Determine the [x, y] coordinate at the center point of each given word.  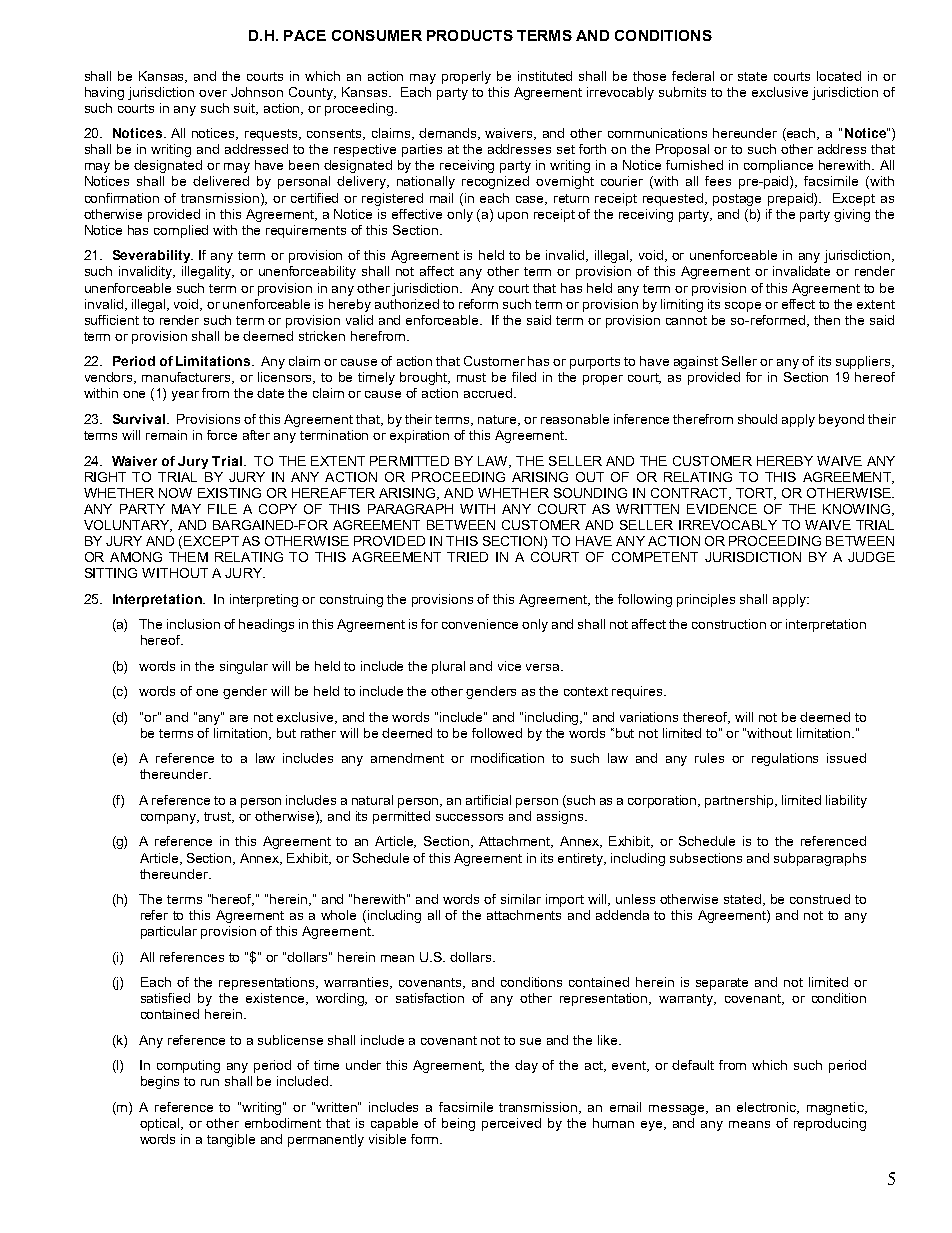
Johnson [257, 92]
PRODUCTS [470, 35]
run [210, 1082]
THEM [188, 557]
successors [469, 817]
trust [219, 817]
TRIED [467, 557]
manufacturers [188, 378]
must [471, 377]
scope [743, 307]
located [839, 76]
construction [729, 624]
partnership [741, 801]
